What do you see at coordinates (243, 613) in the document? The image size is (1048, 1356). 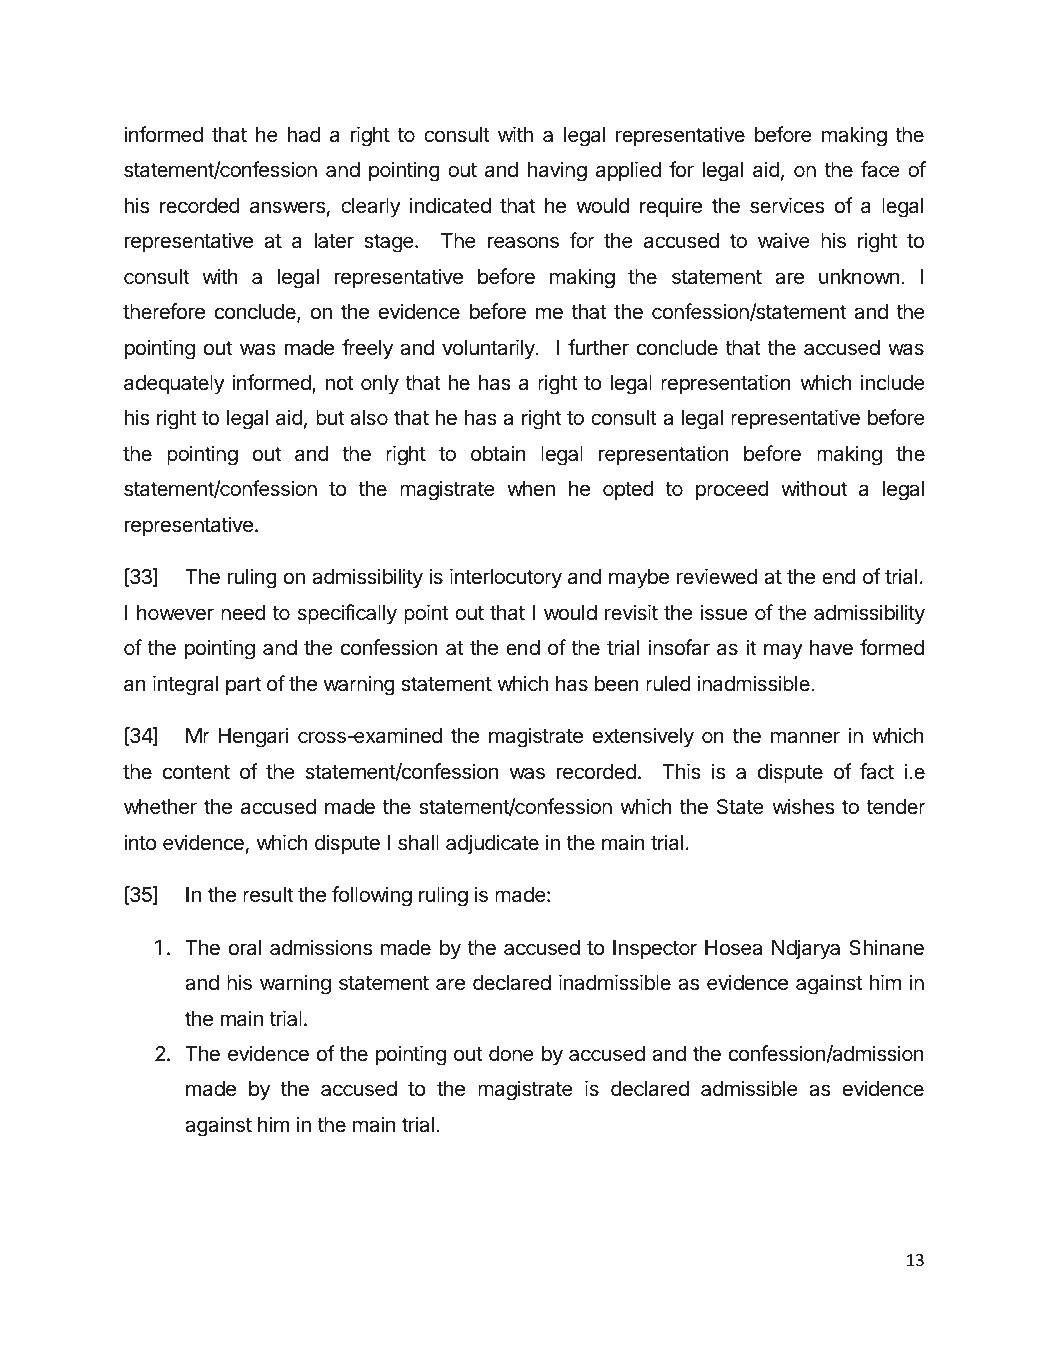 I see `need` at bounding box center [243, 613].
